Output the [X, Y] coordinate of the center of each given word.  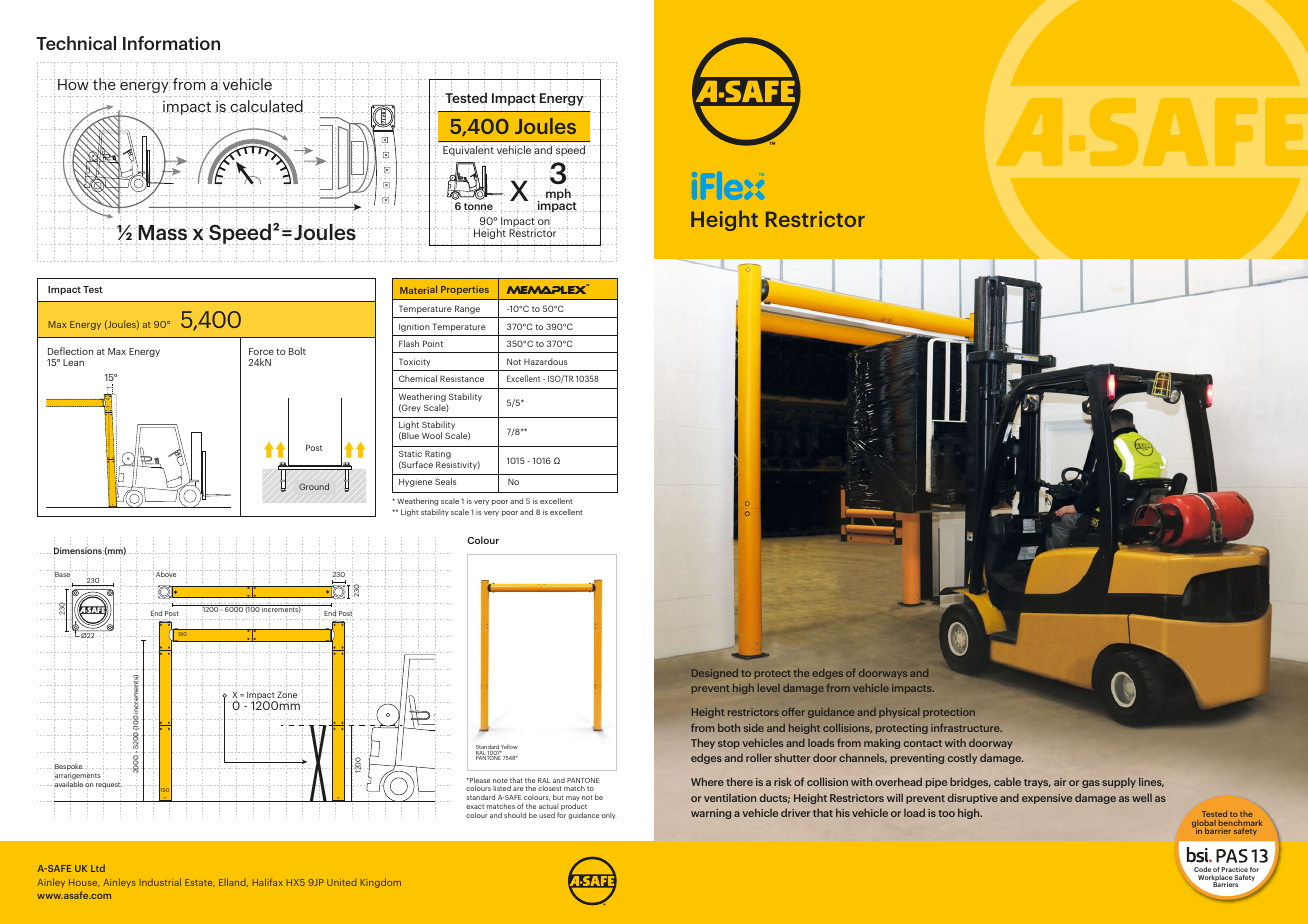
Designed [715, 674]
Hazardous [545, 361]
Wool [432, 435]
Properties [465, 290]
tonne [478, 207]
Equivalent [469, 151]
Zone [287, 695]
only [608, 816]
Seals [445, 481]
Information [171, 43]
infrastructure [966, 727]
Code [1202, 869]
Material [418, 289]
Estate [200, 883]
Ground [314, 486]
